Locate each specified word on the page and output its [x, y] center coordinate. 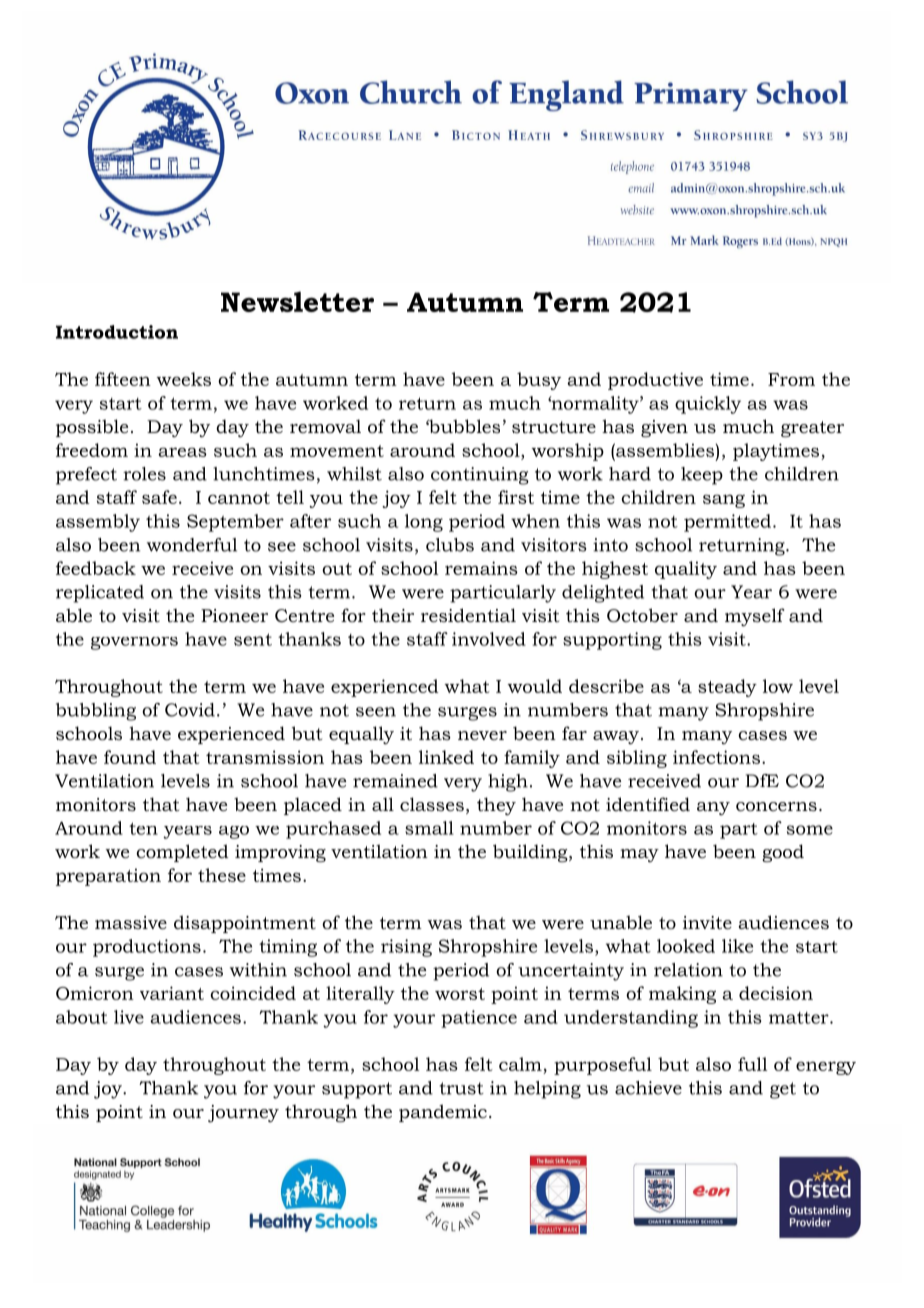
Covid [190, 710]
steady [727, 688]
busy [539, 381]
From [791, 379]
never [482, 735]
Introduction [117, 332]
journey [243, 1114]
